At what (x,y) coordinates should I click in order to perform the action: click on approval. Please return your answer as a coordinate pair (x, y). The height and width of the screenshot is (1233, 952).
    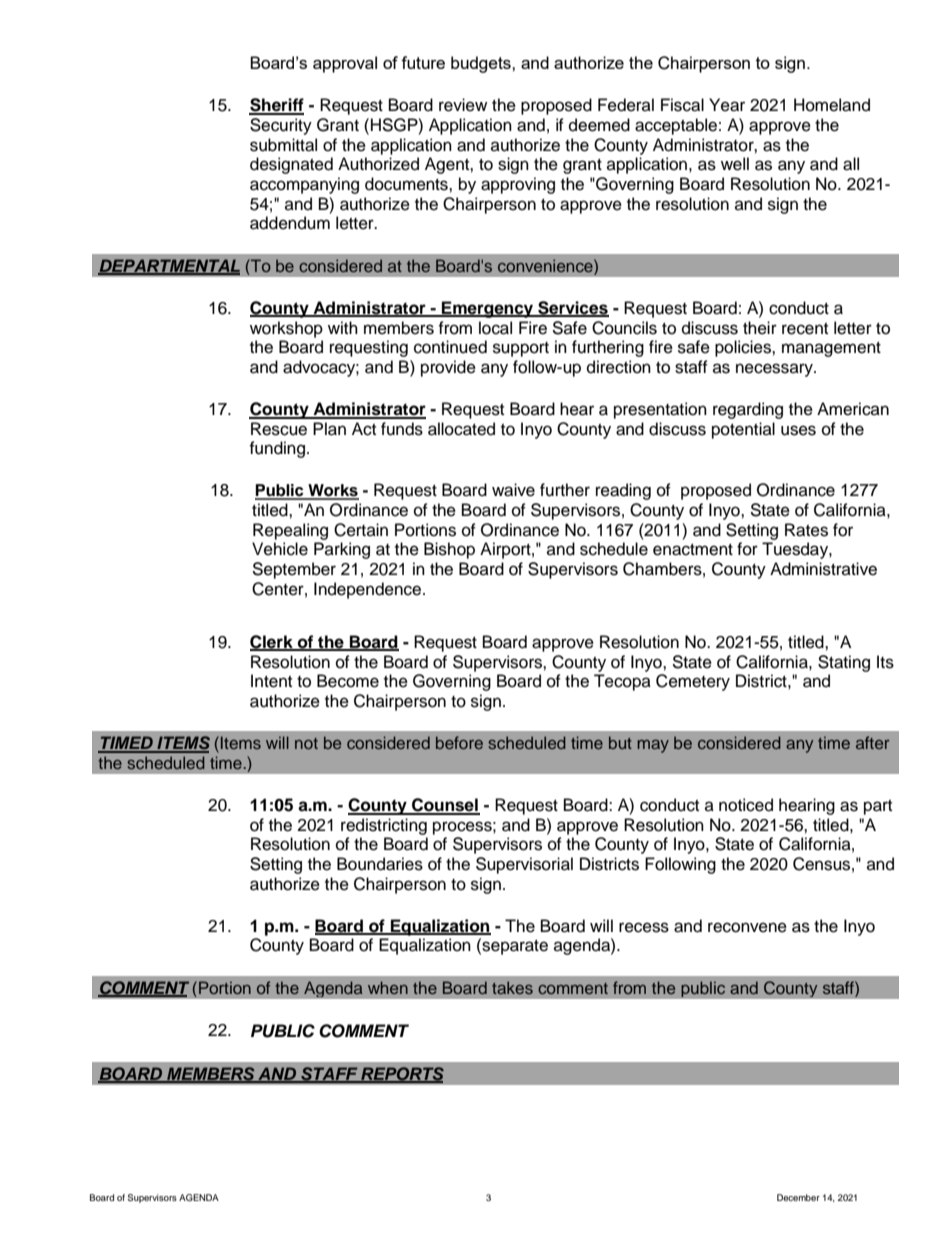
    Looking at the image, I should click on (345, 64).
